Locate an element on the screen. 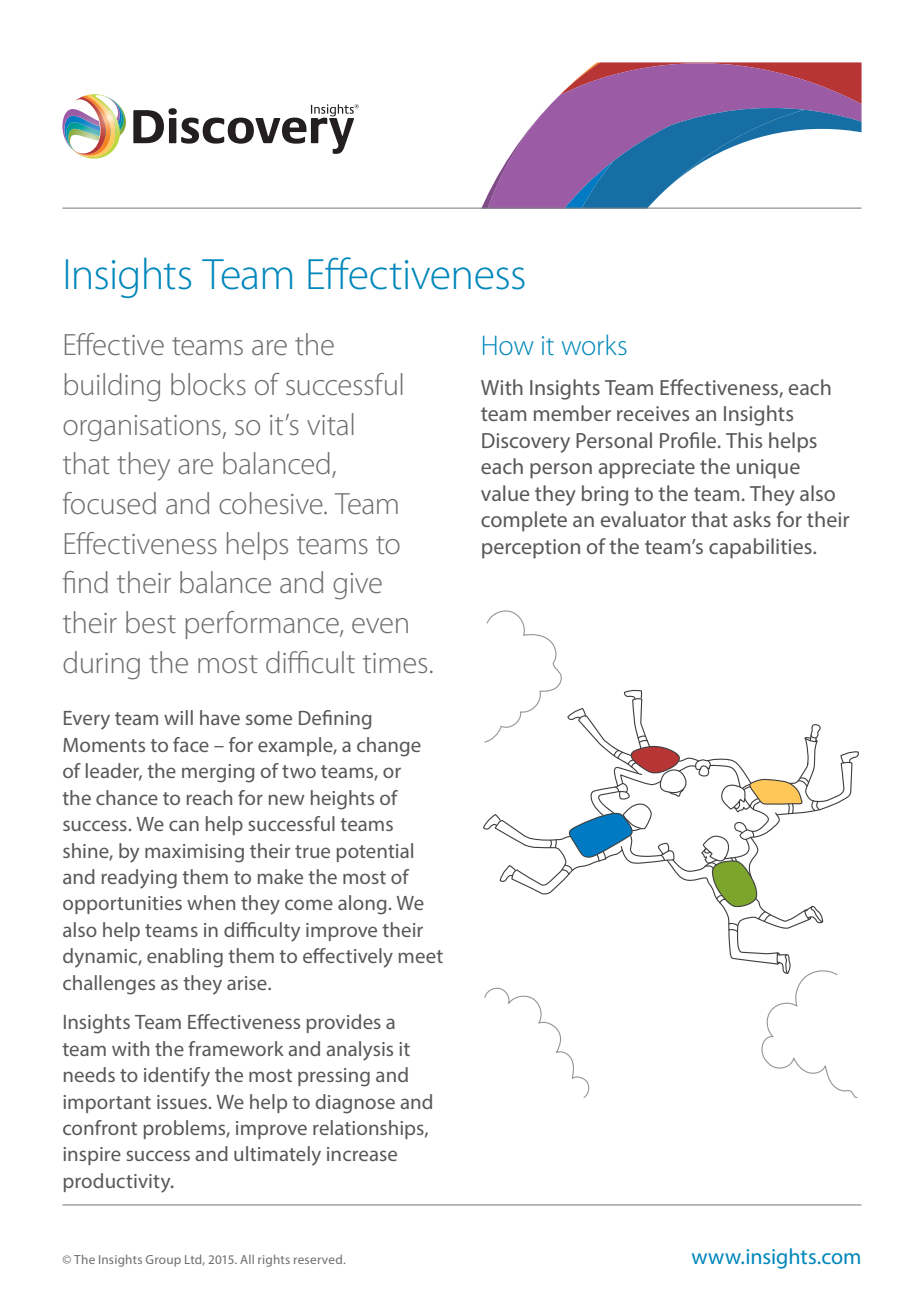 The image size is (924, 1311). Group is located at coordinates (163, 1261).
